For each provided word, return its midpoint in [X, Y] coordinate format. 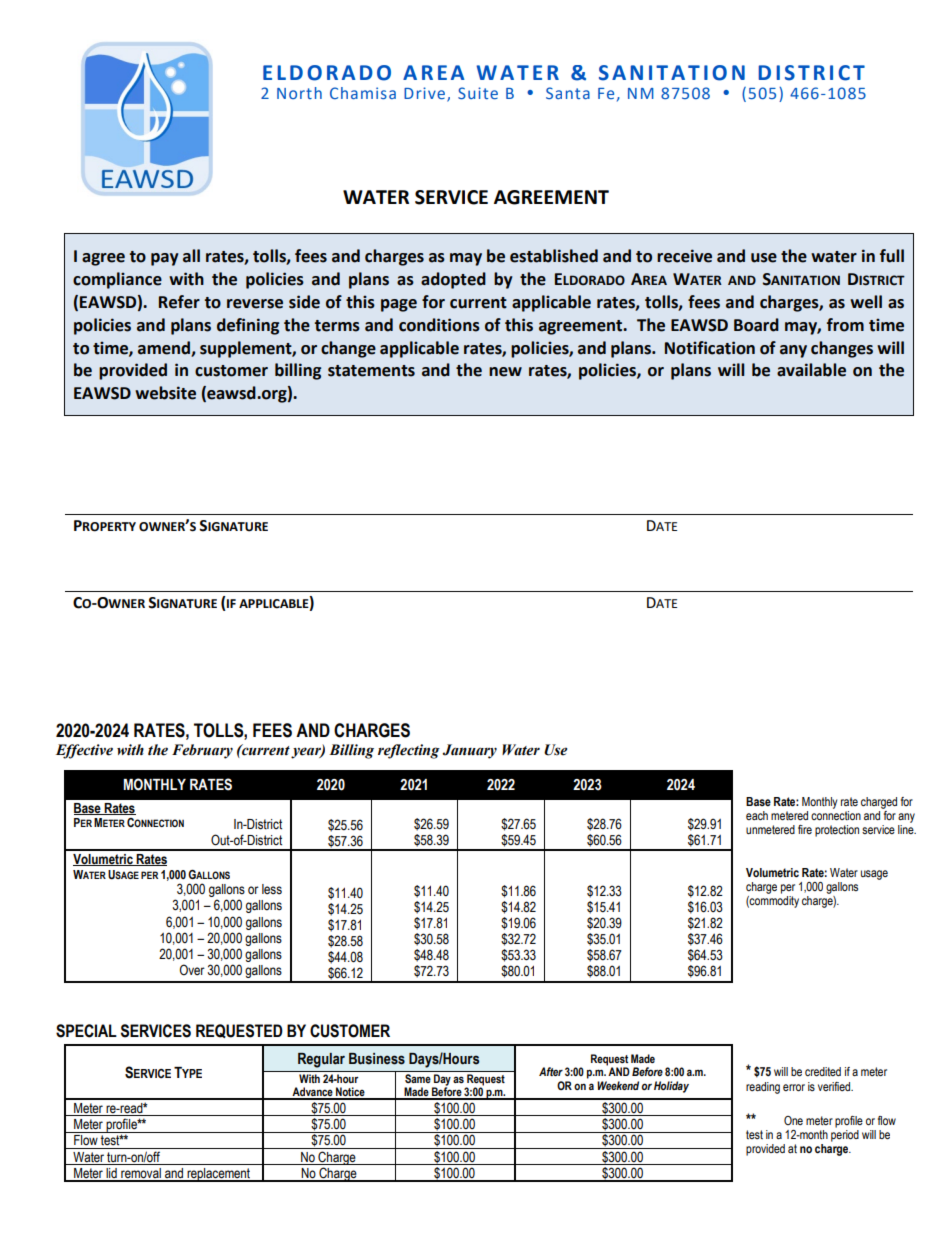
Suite [478, 93]
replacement [218, 1175]
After [551, 1071]
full [892, 256]
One [793, 1120]
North [299, 93]
